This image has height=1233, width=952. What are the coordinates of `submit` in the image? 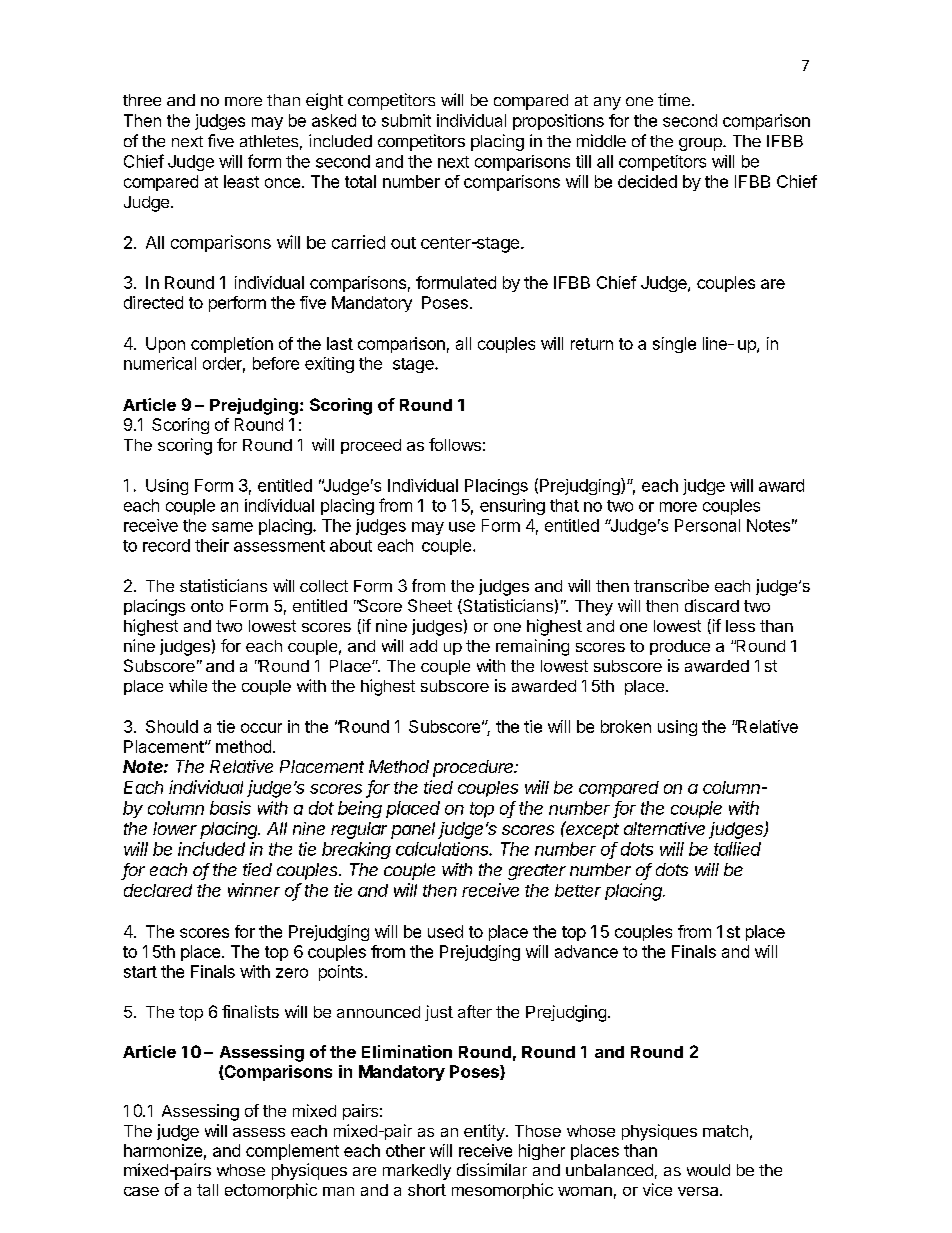 It's located at (406, 120).
